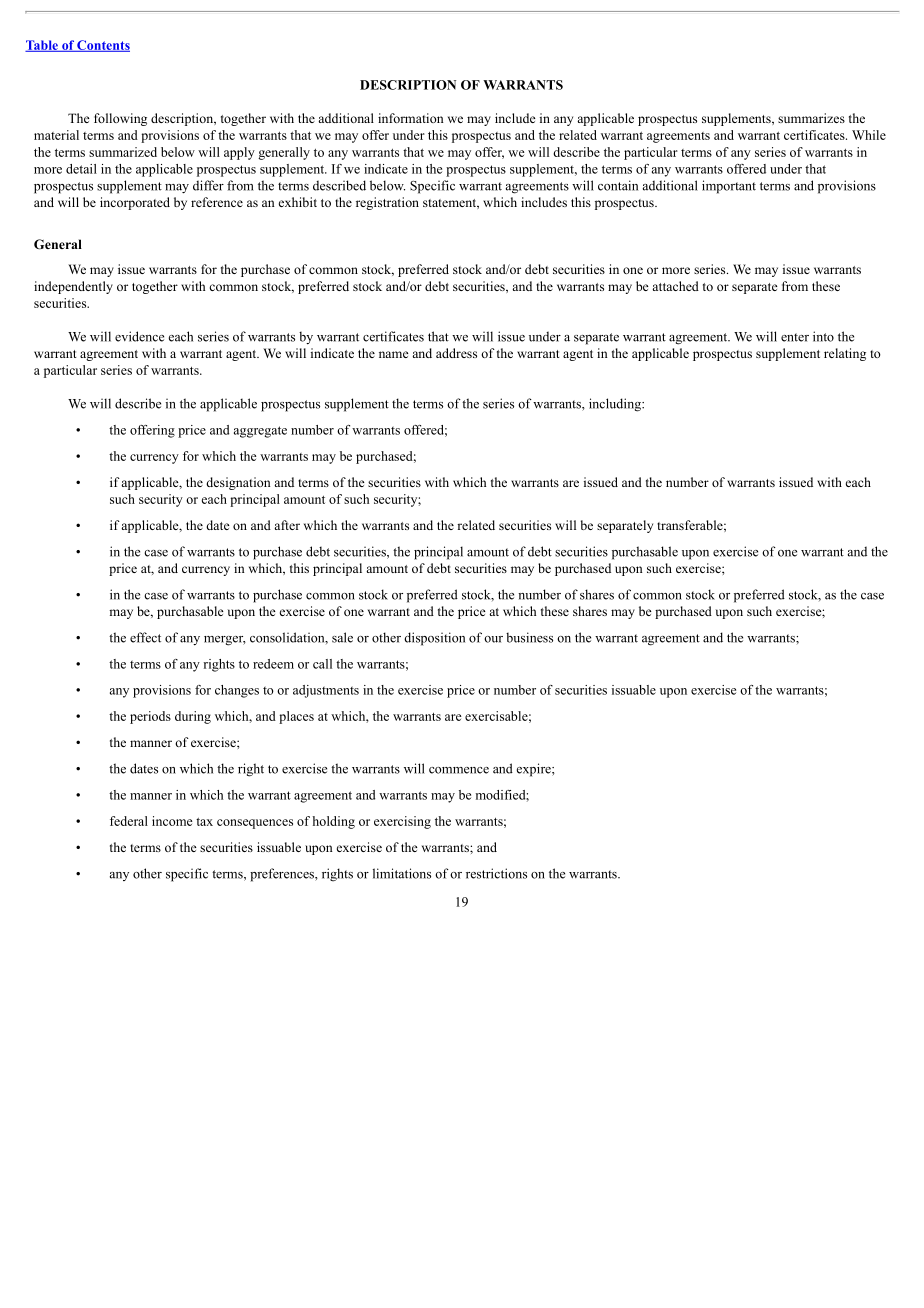 Image resolution: width=924 pixels, height=1308 pixels. What do you see at coordinates (434, 639) in the screenshot?
I see `disposition` at bounding box center [434, 639].
